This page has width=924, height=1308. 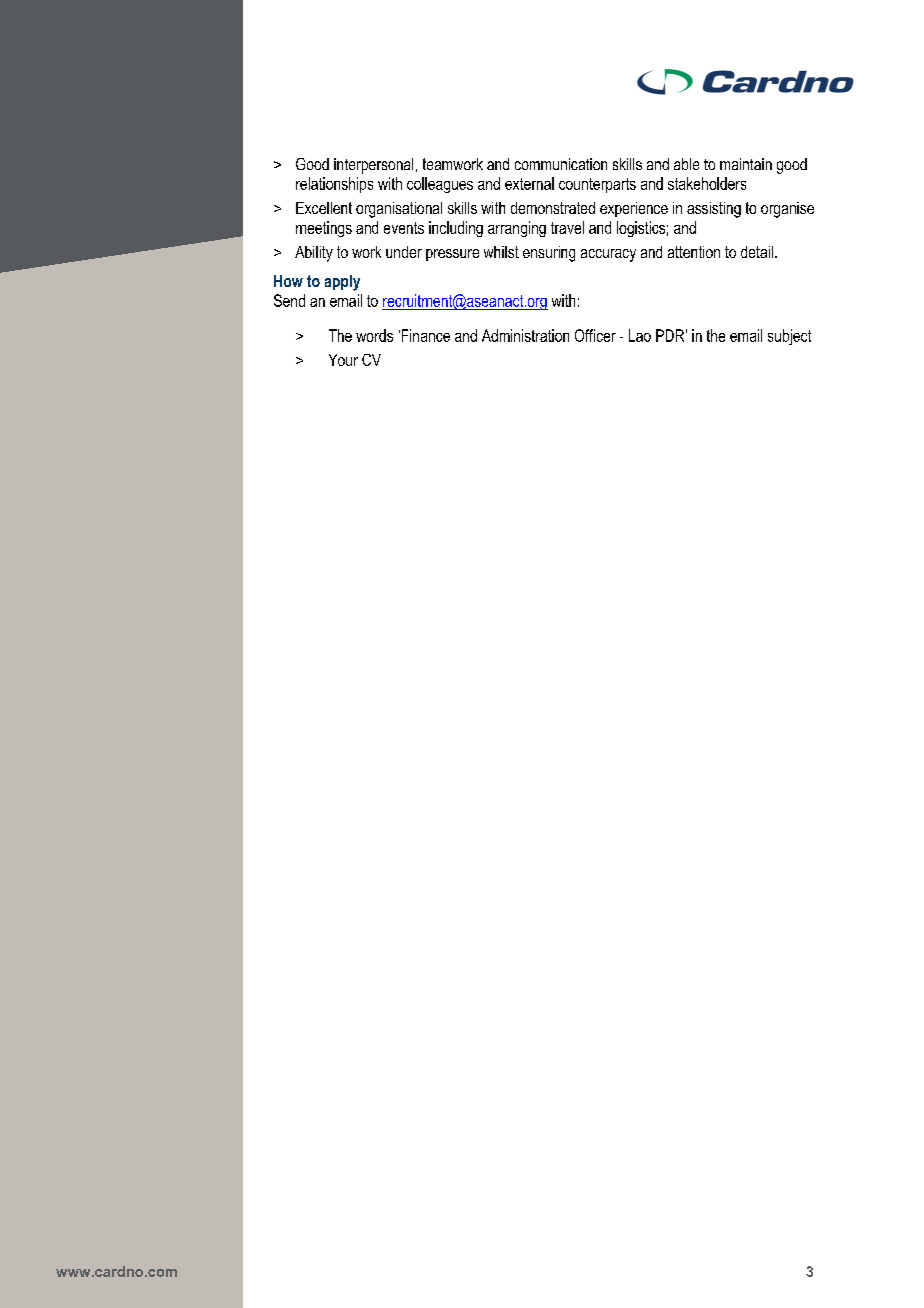 What do you see at coordinates (561, 164) in the page?
I see `communication` at bounding box center [561, 164].
